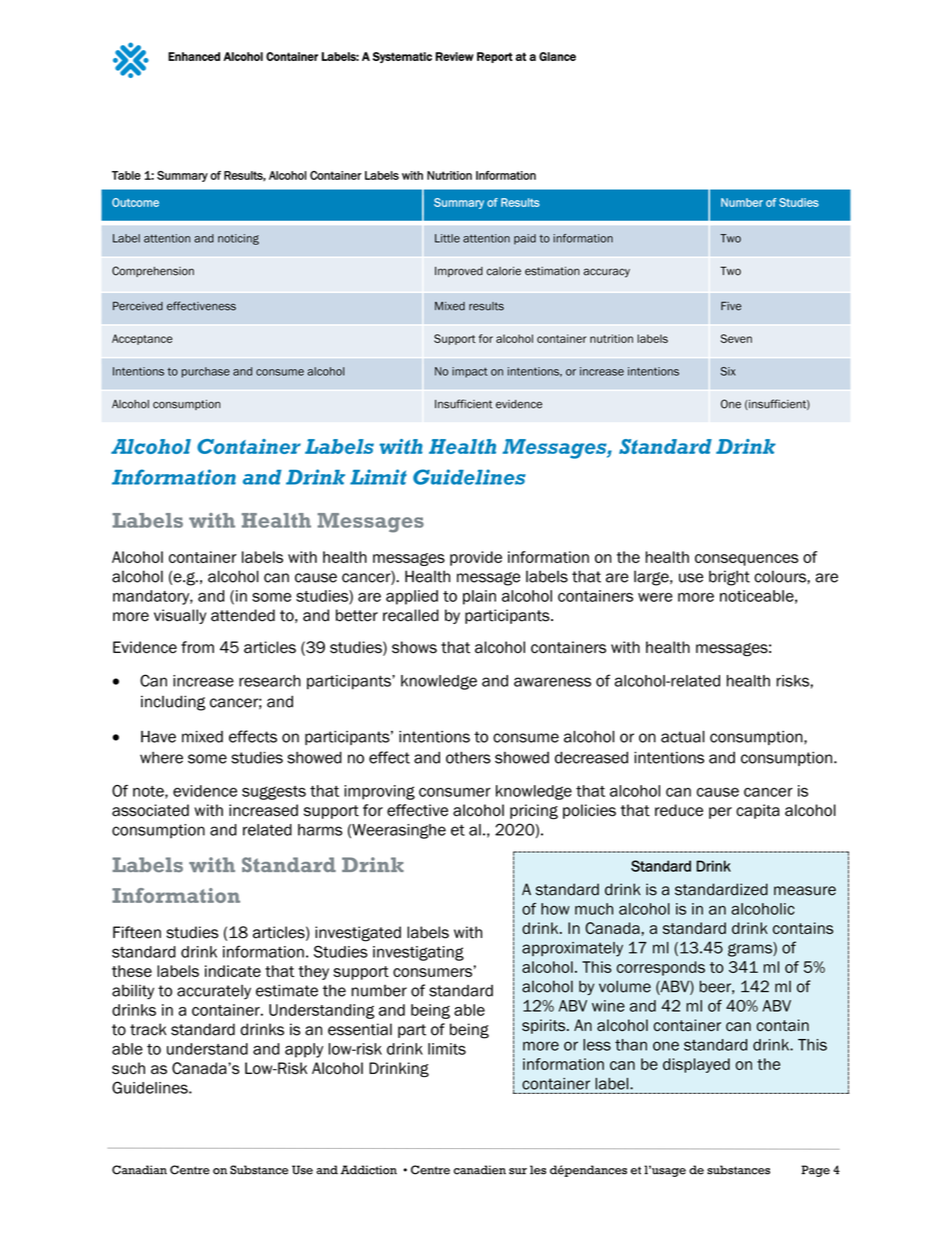  Describe the element at coordinates (557, 56) in the image. I see `Glance` at that location.
